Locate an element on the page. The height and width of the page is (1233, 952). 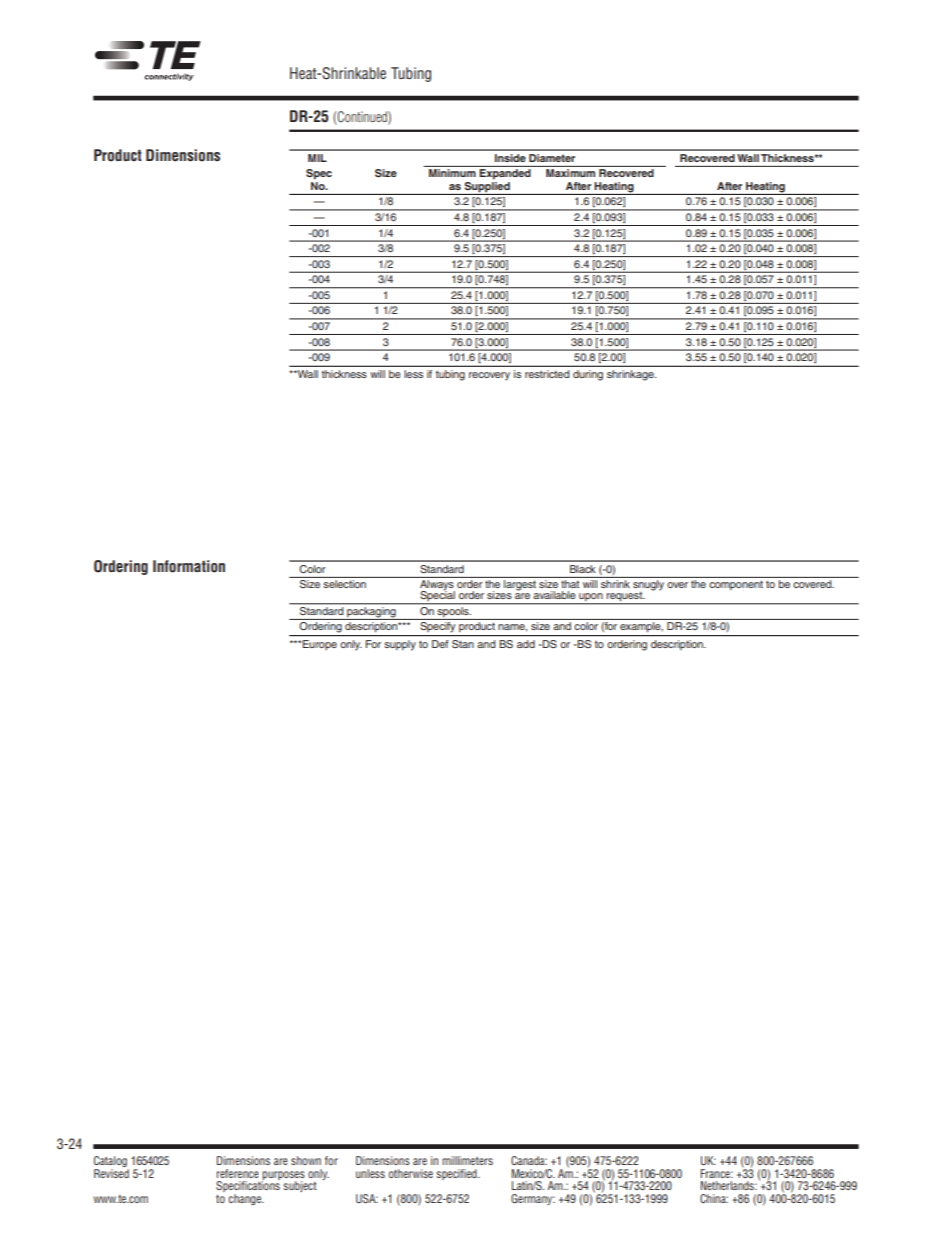
reference is located at coordinates (238, 1173).
